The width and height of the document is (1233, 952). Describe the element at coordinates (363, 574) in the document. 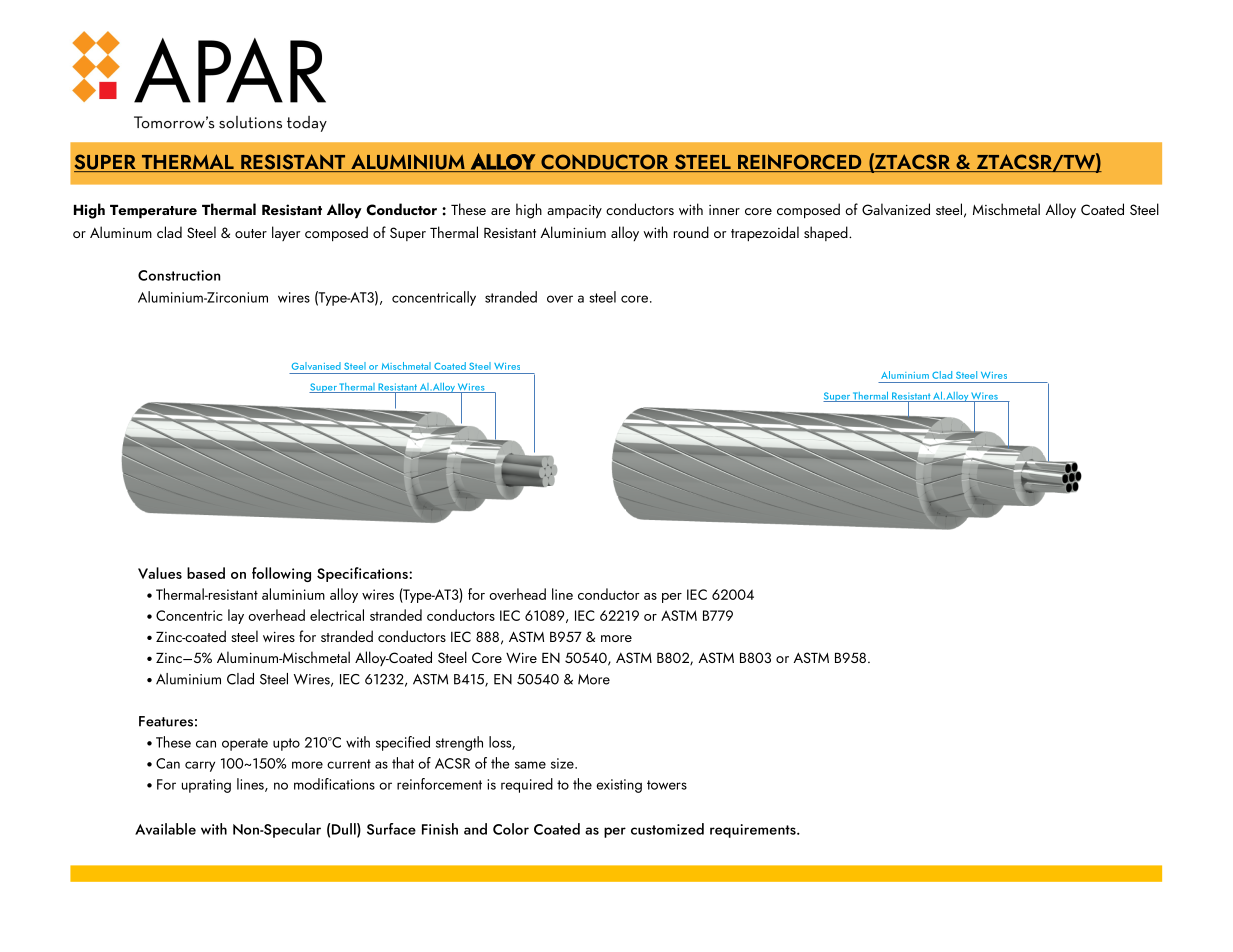

I see `Specifications` at that location.
